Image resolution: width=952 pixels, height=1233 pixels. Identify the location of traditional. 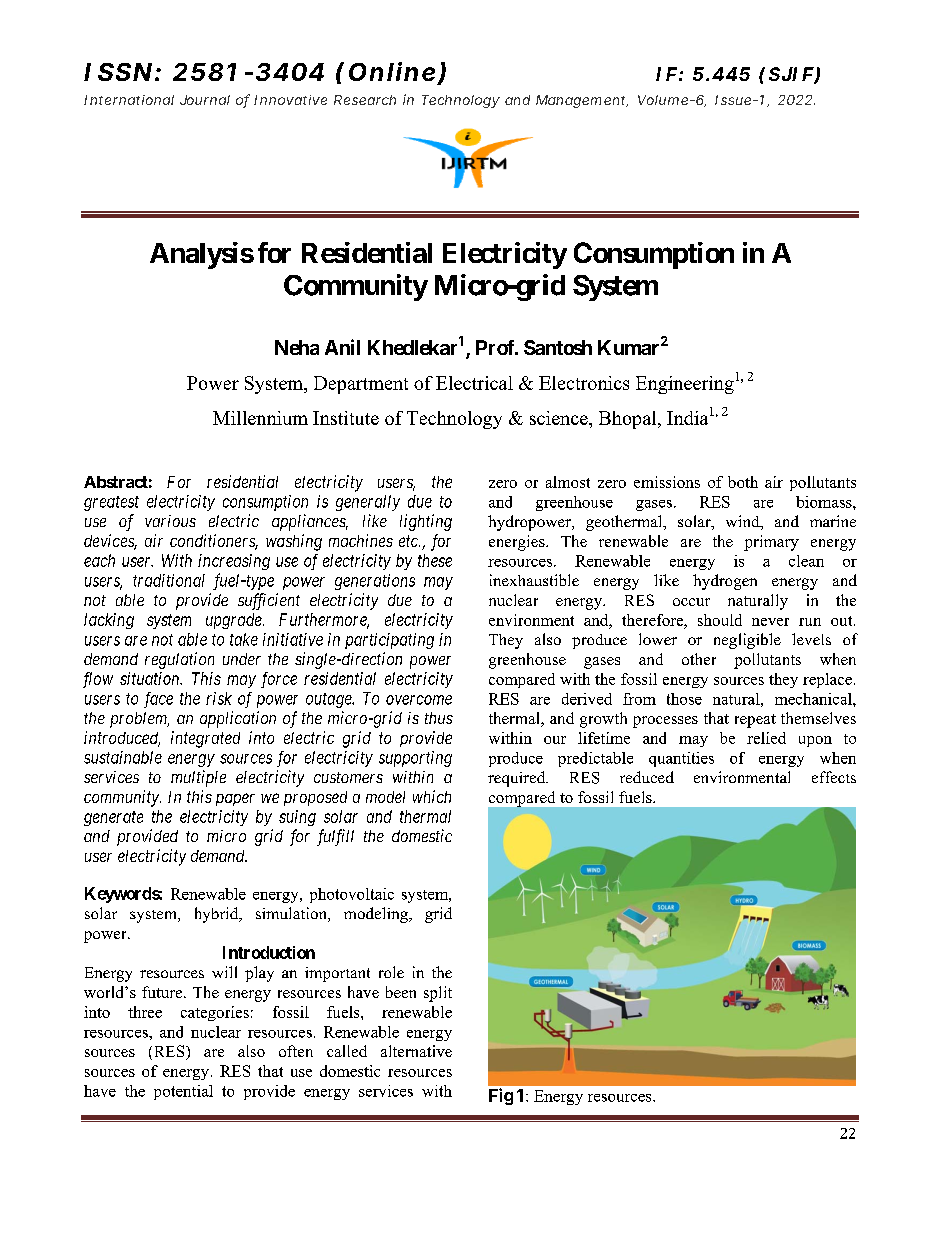
(169, 580).
